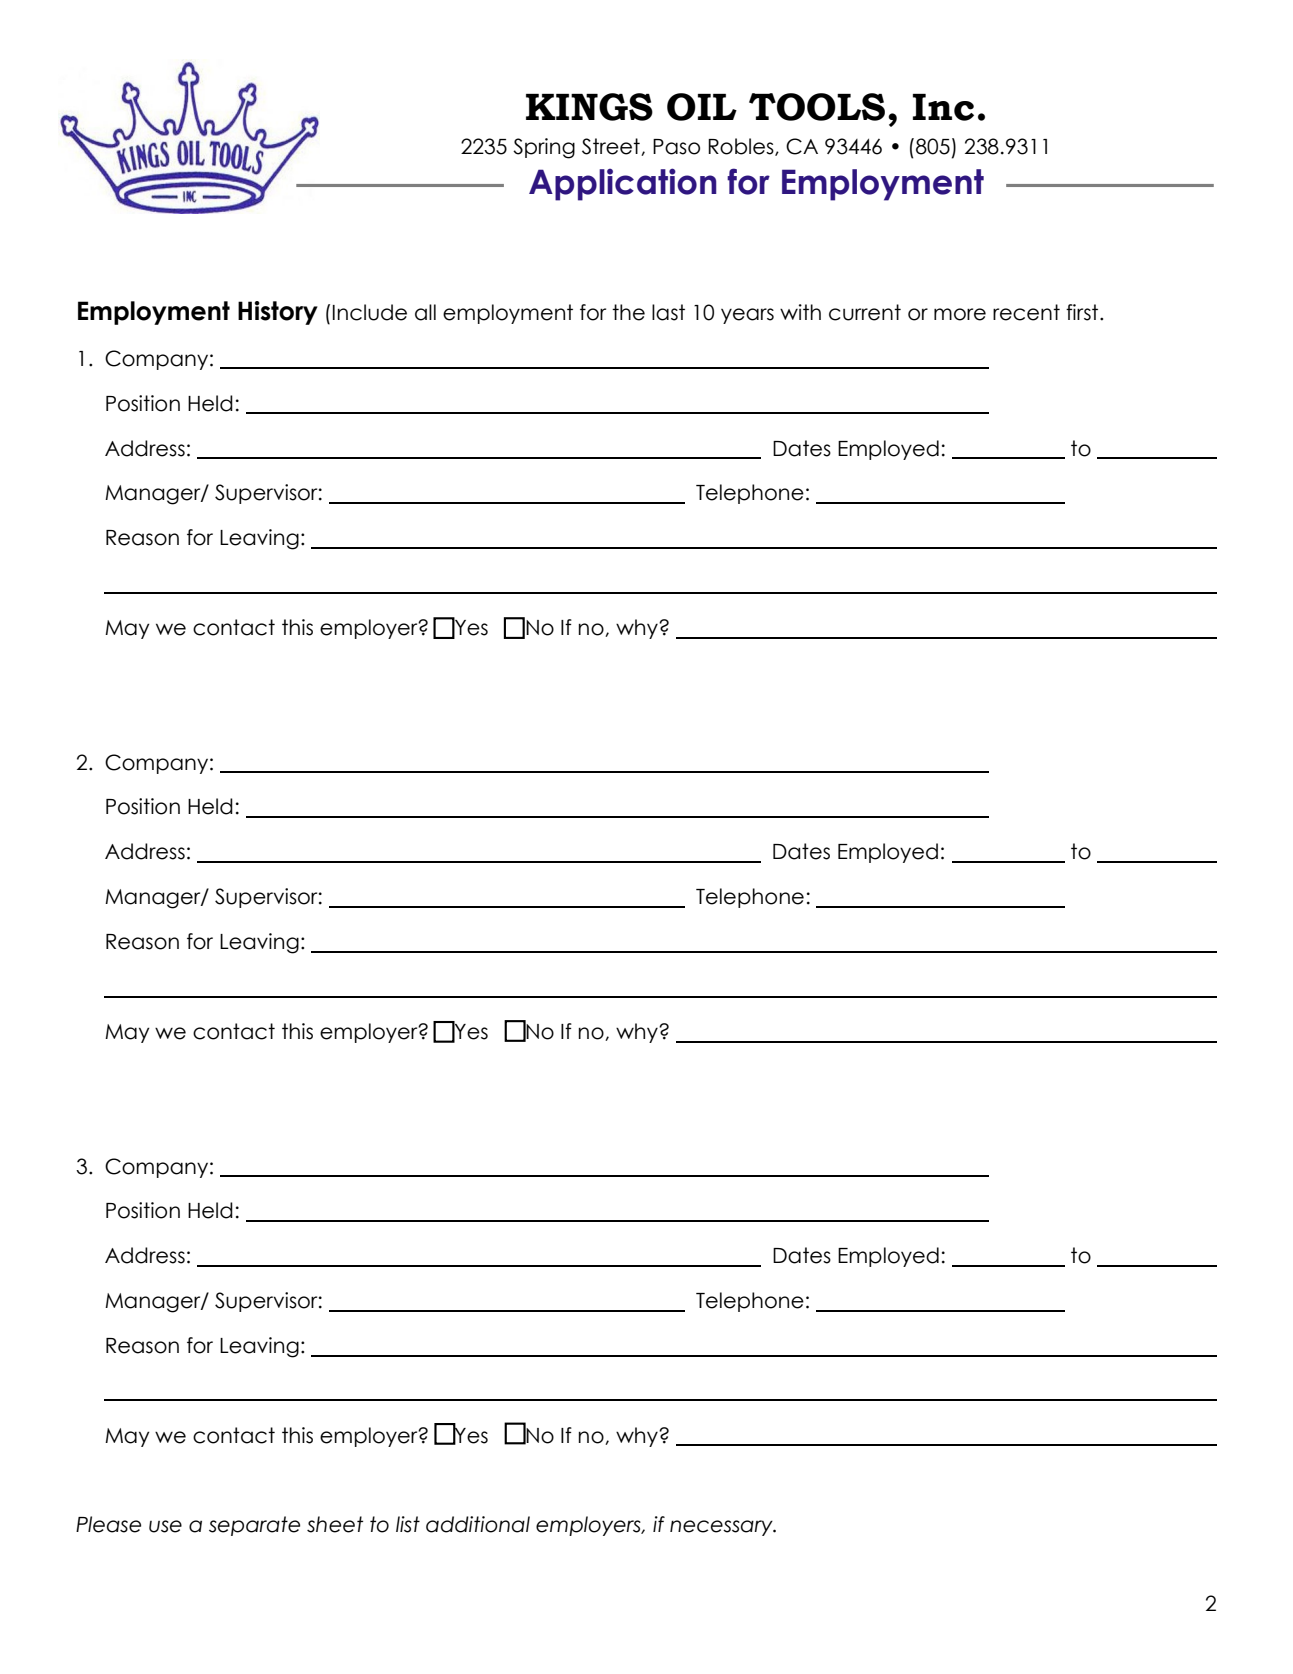 The width and height of the document is (1293, 1674). Describe the element at coordinates (254, 1526) in the document. I see `separate` at that location.
